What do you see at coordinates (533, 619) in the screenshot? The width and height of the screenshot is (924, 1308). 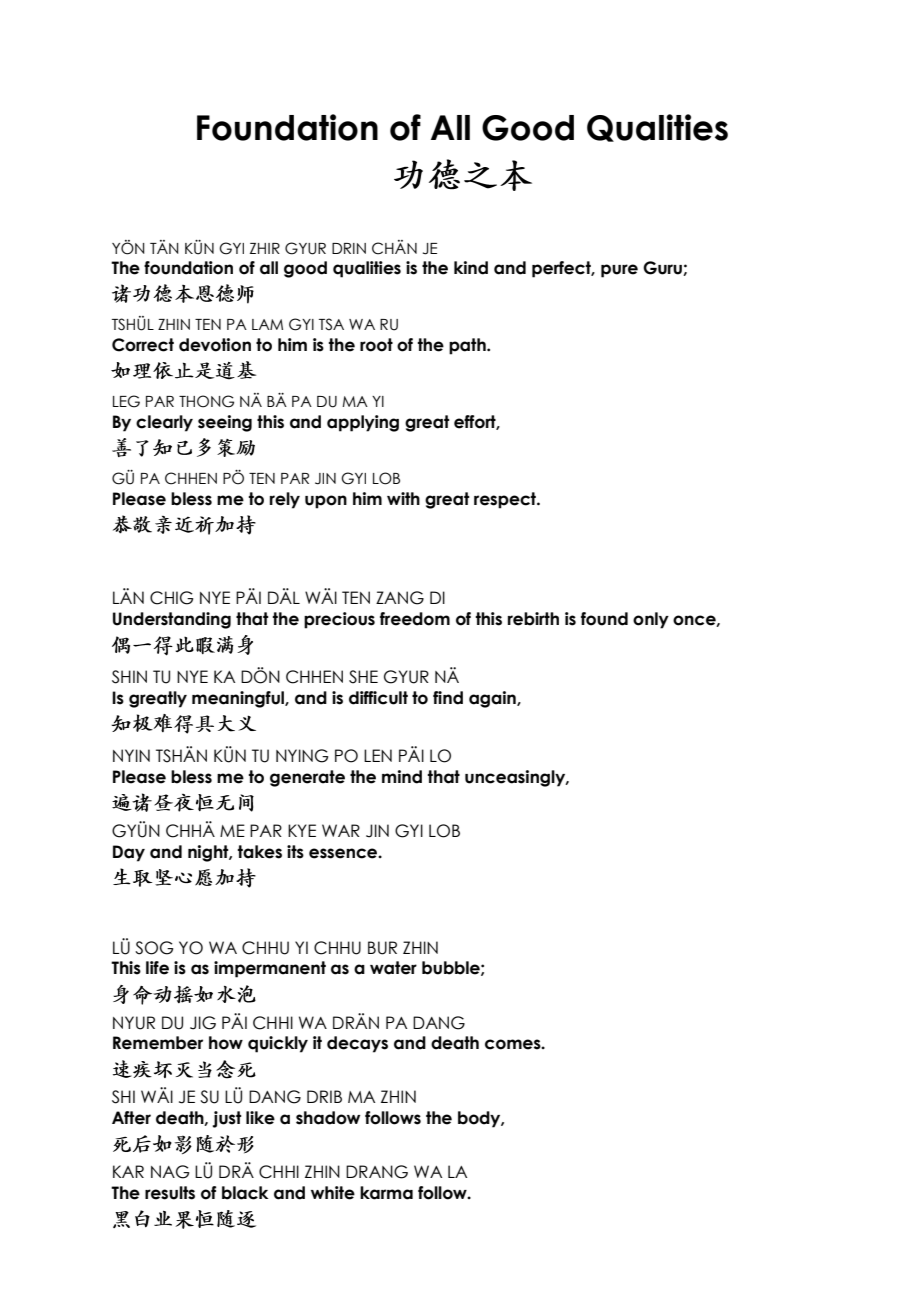 I see `rebirth` at bounding box center [533, 619].
